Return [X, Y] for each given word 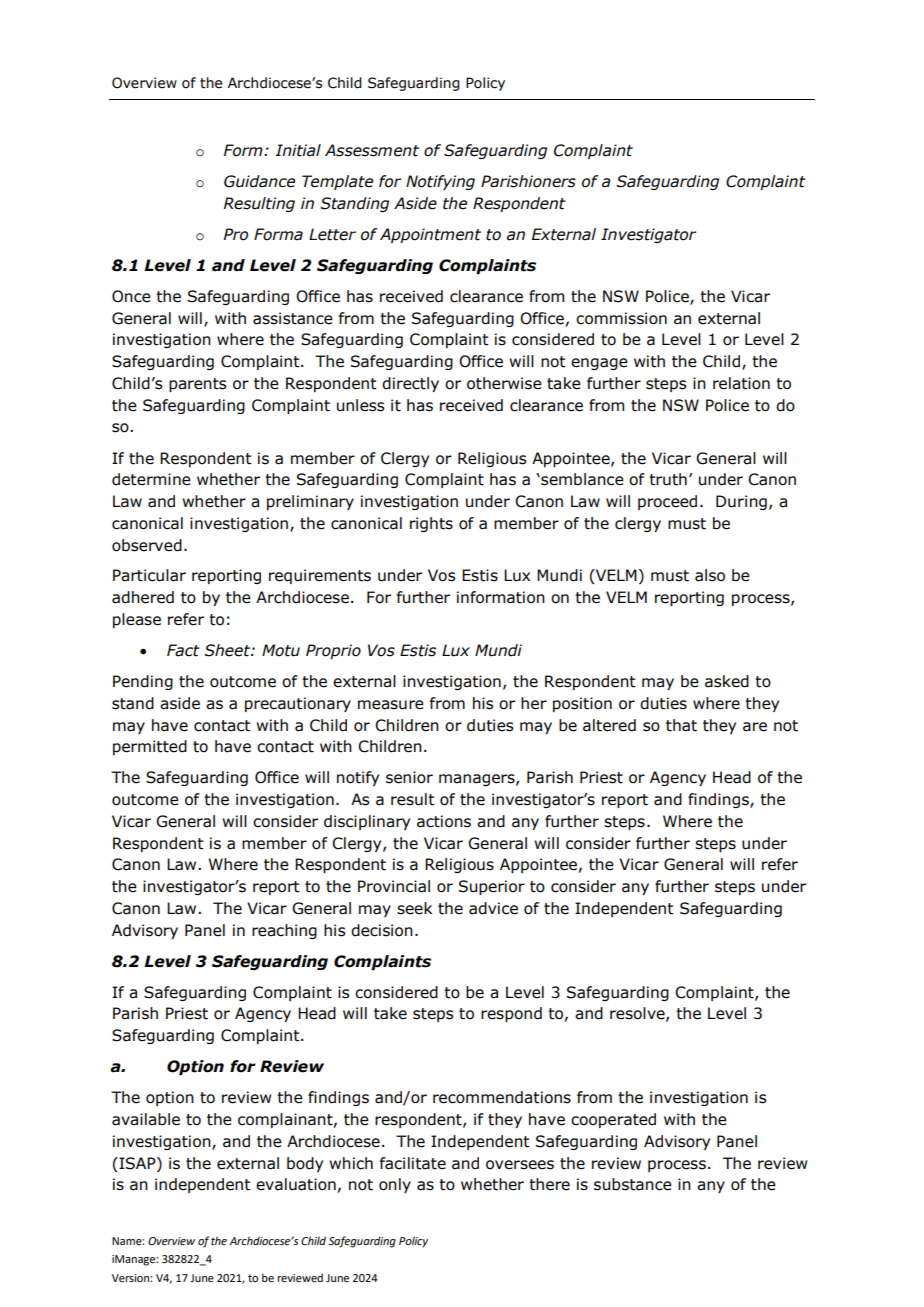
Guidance [259, 181]
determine [151, 479]
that [681, 725]
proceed [667, 502]
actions [444, 821]
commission [621, 318]
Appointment [430, 235]
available [146, 1119]
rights [431, 524]
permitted [150, 747]
